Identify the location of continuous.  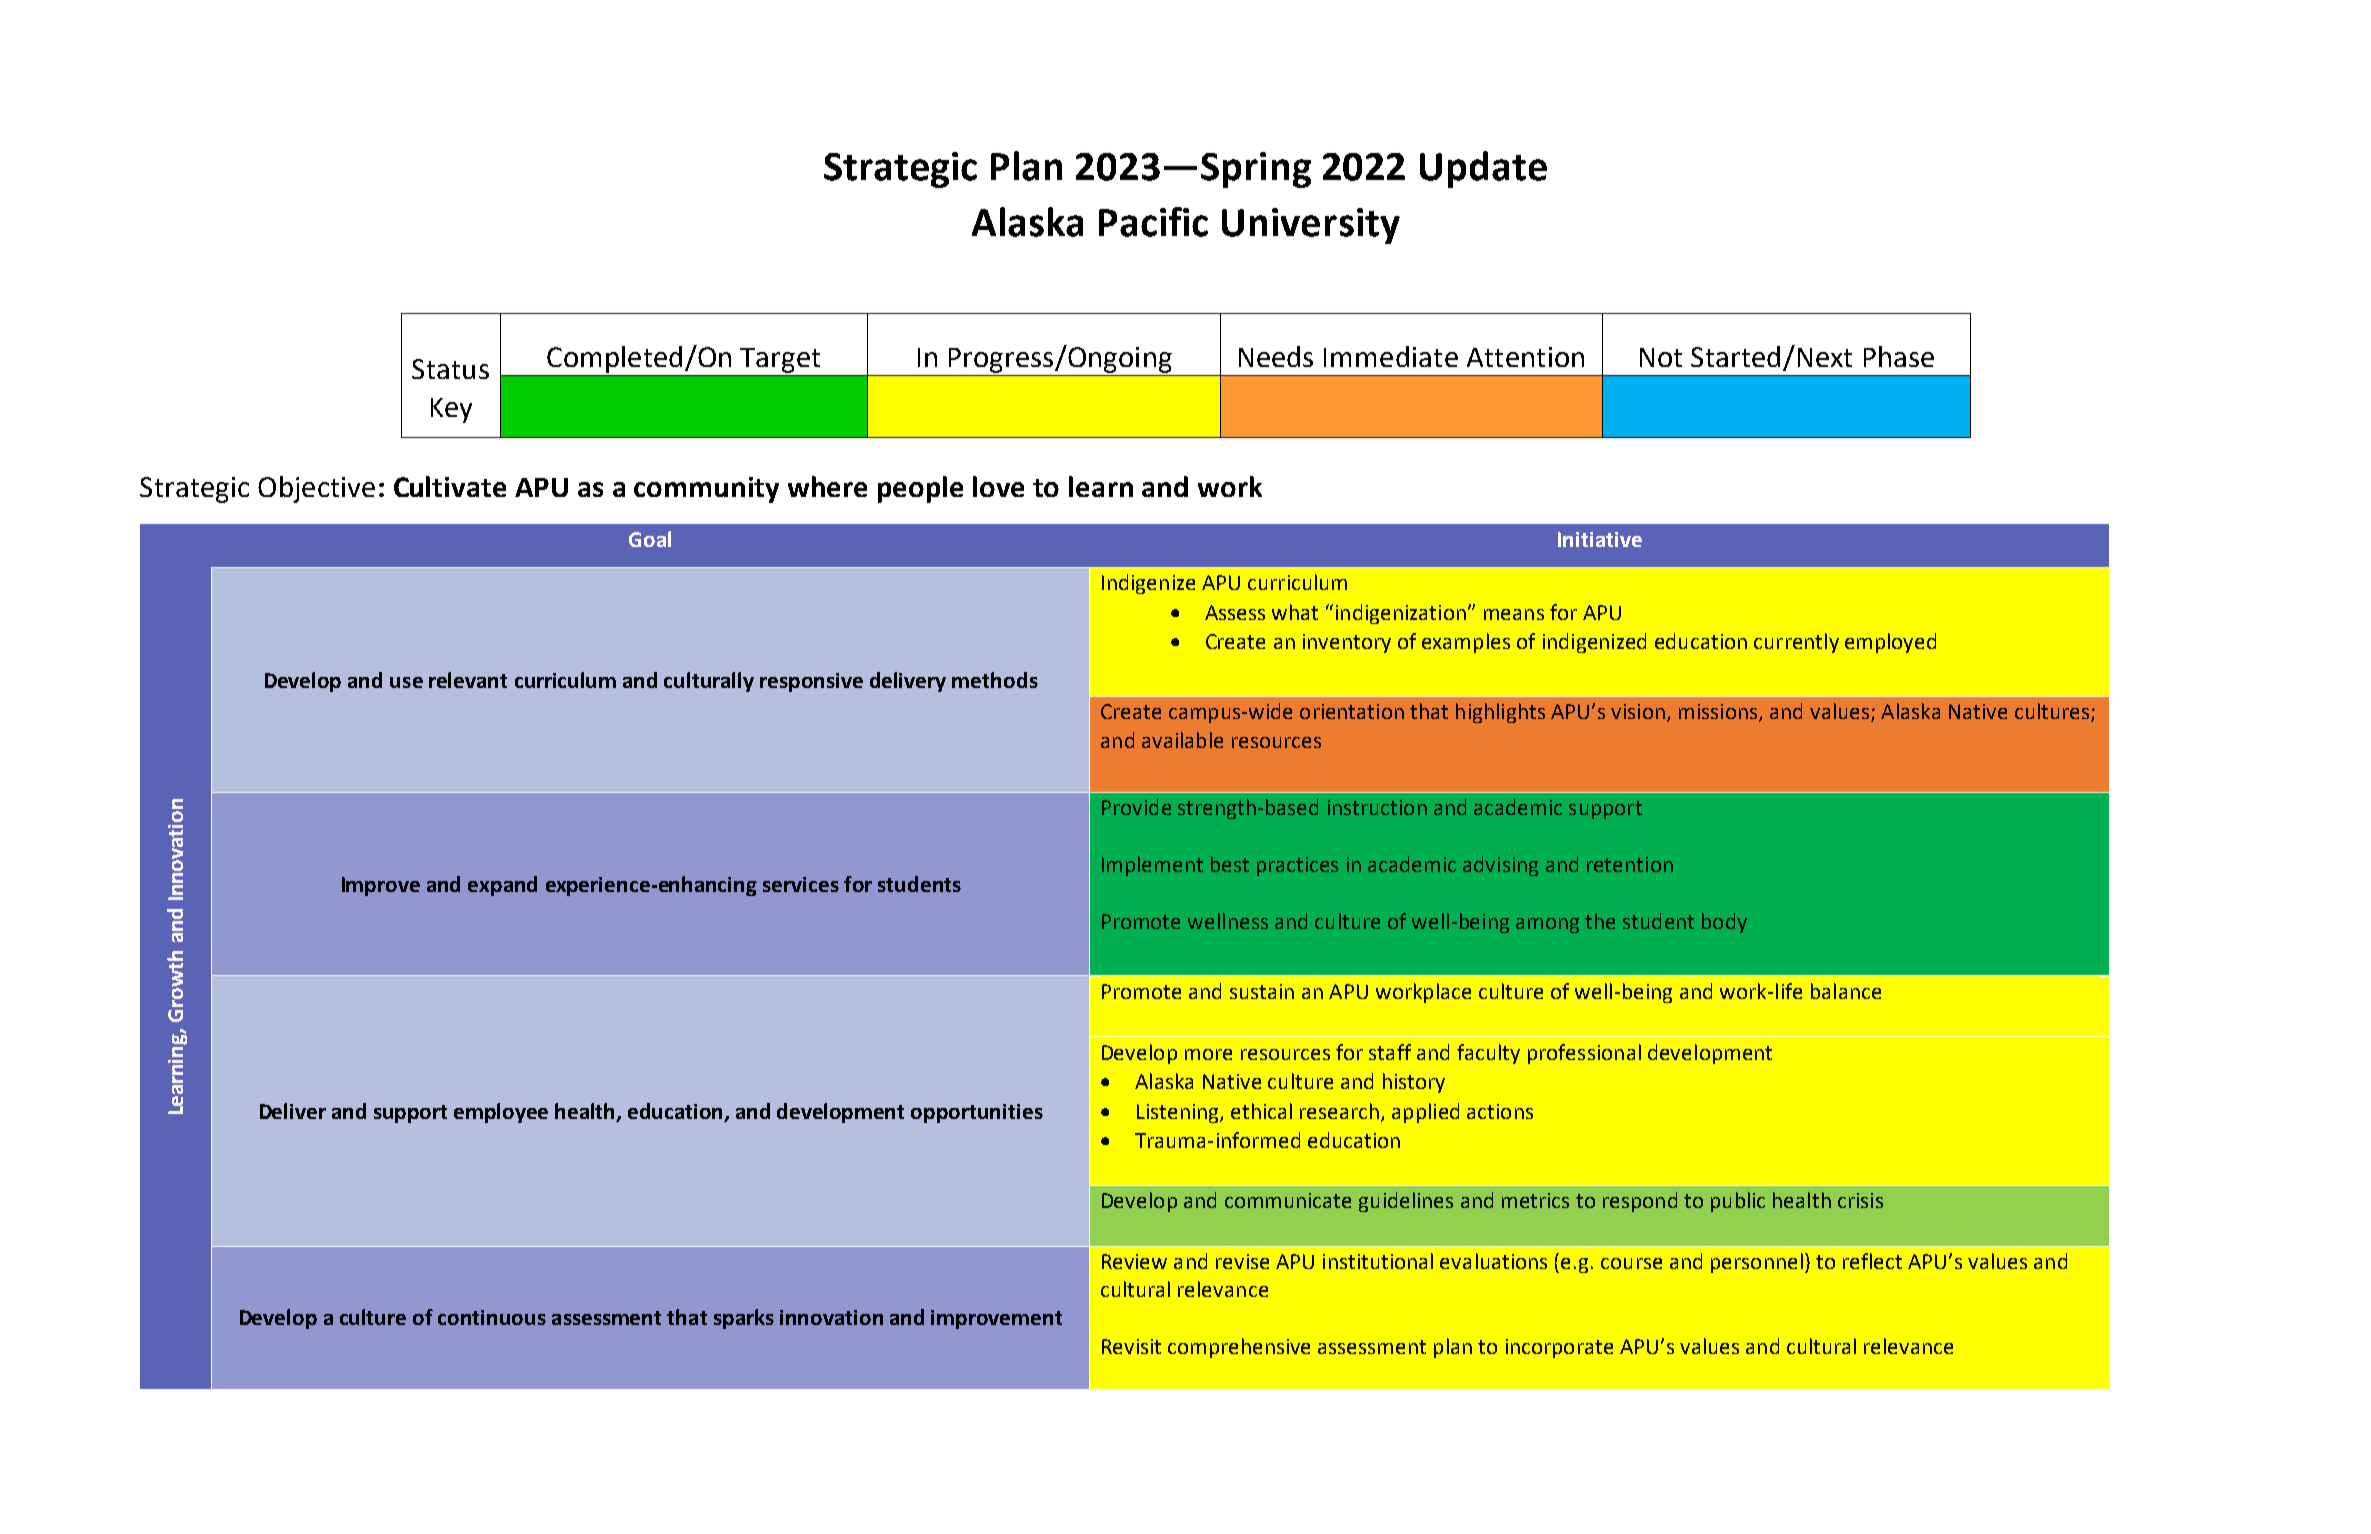
(492, 1317).
